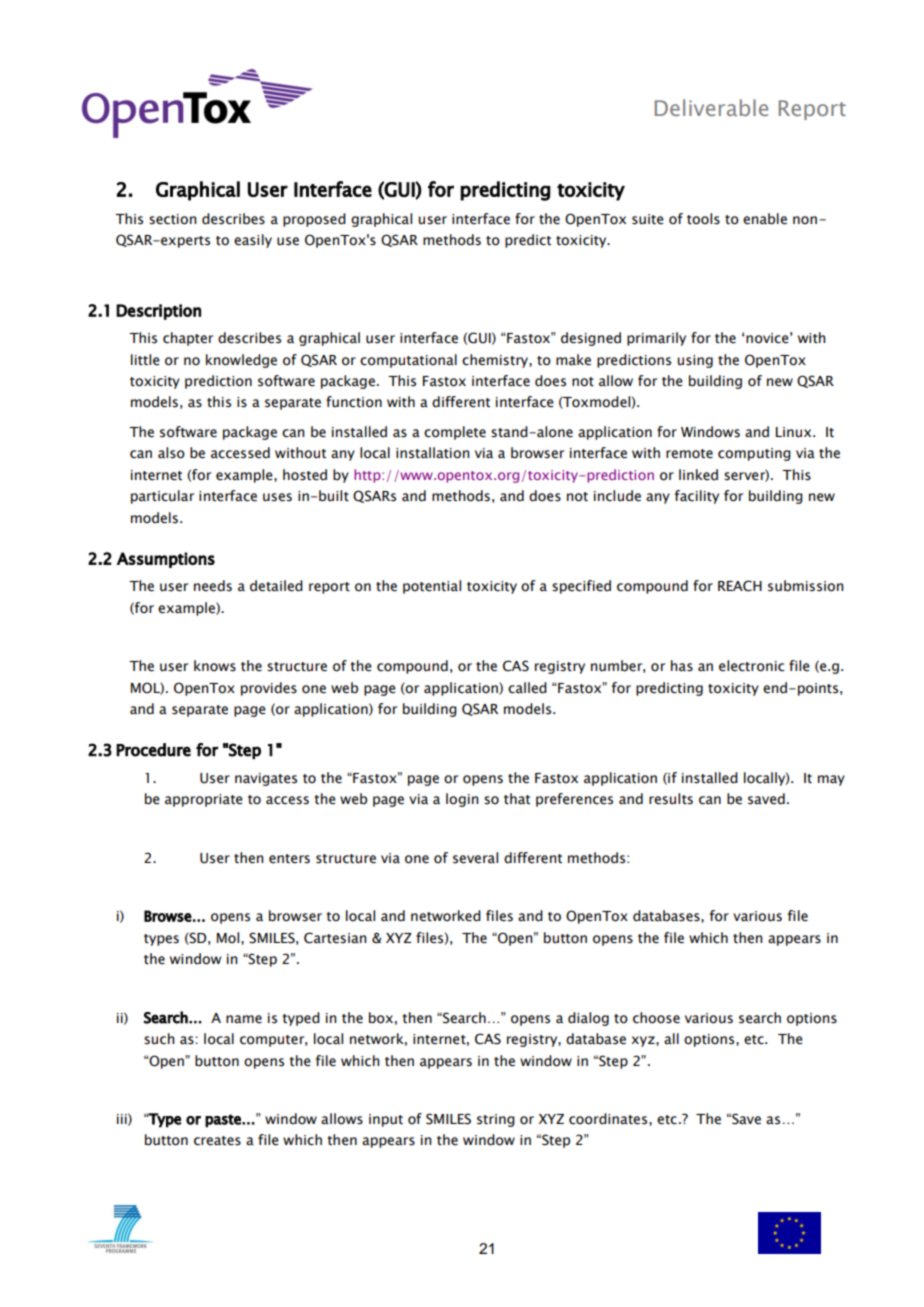 This page has width=924, height=1307. I want to click on appropriate, so click(204, 800).
